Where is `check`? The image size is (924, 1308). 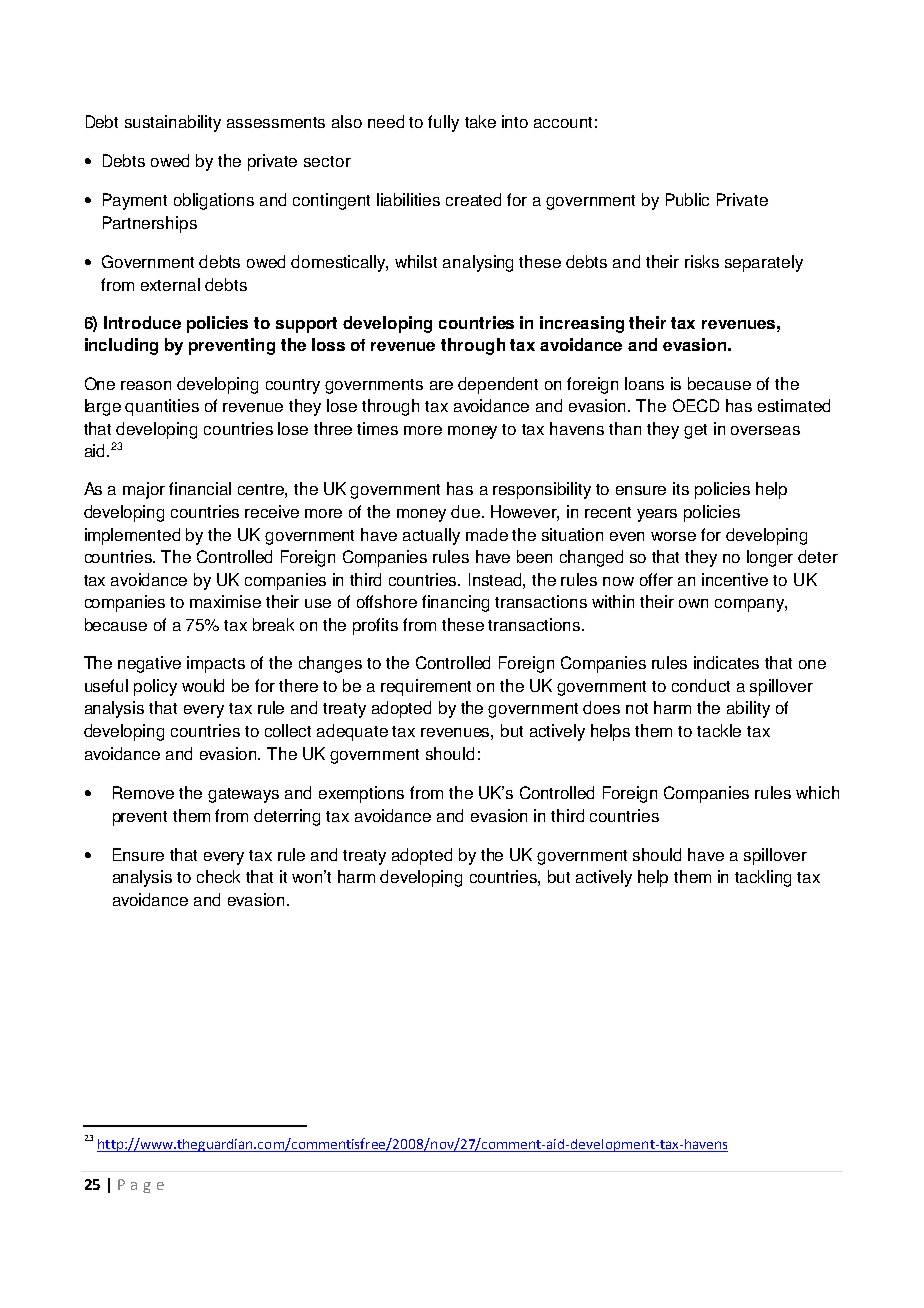 check is located at coordinates (218, 876).
